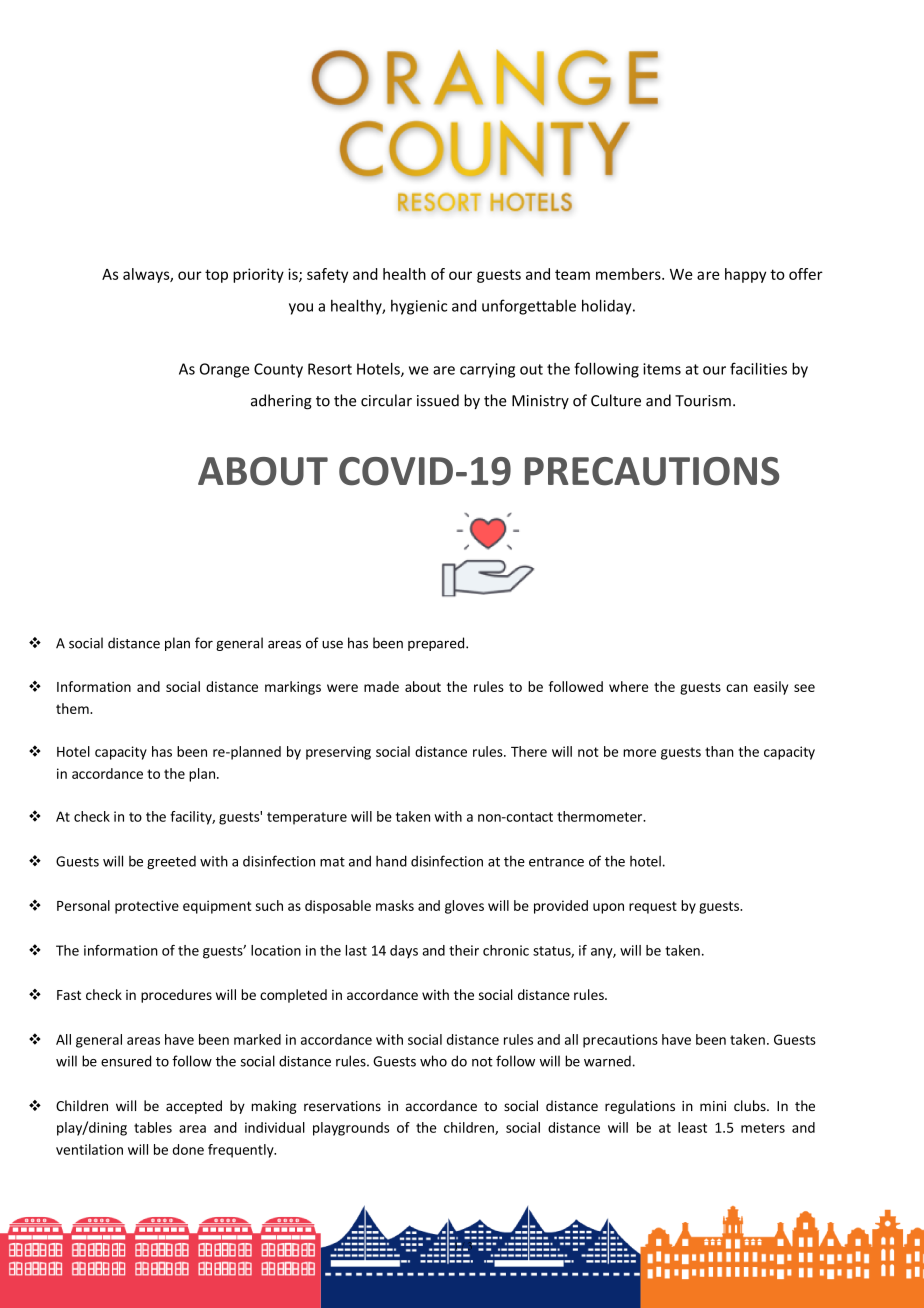 This document has width=924, height=1308. I want to click on their, so click(464, 950).
